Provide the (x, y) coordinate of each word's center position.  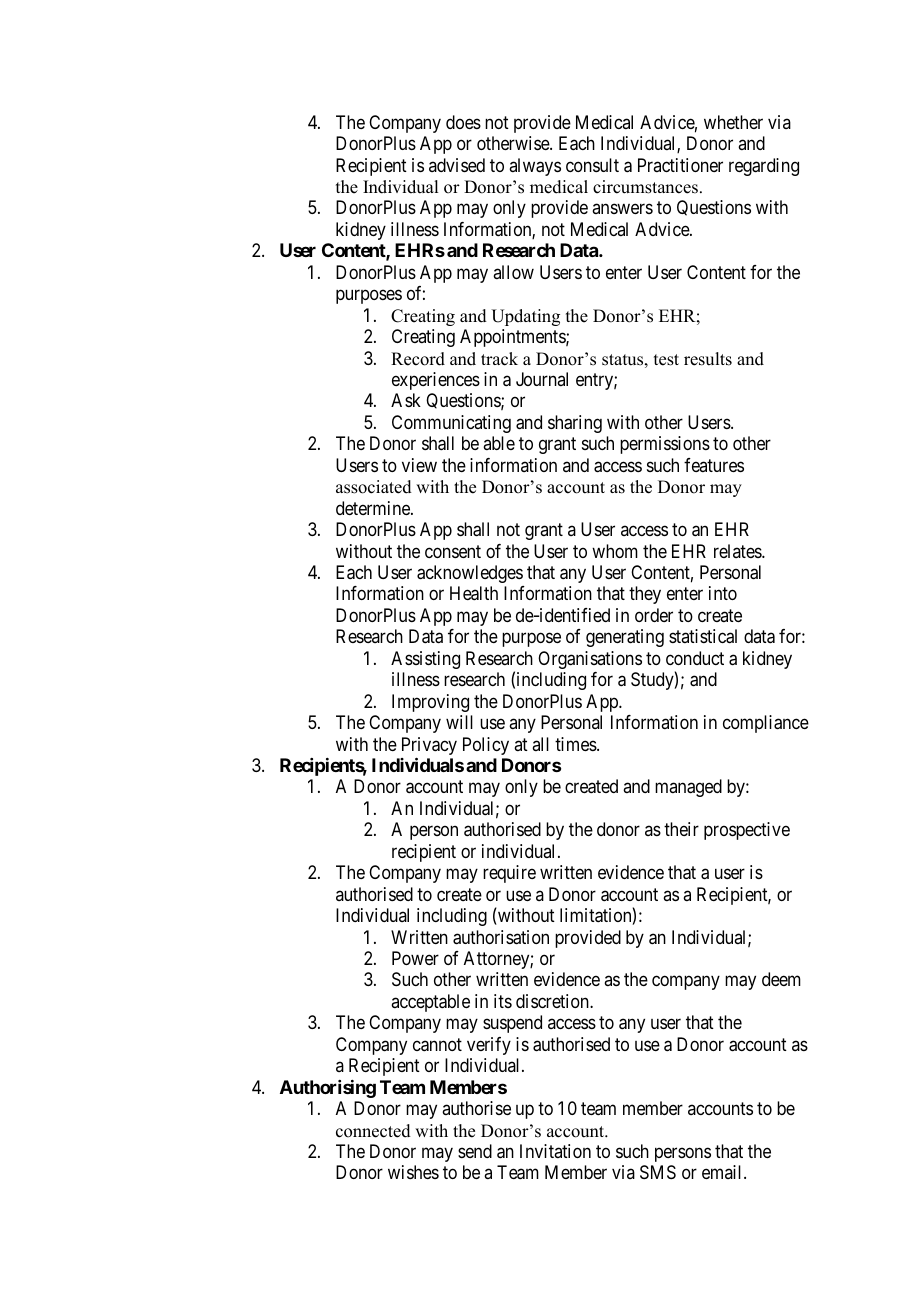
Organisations (590, 660)
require (509, 874)
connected (373, 1131)
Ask (406, 400)
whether (733, 122)
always (535, 167)
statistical (703, 636)
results (708, 359)
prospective (747, 831)
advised (457, 165)
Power (415, 958)
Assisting (425, 660)
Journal (542, 379)
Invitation (555, 1151)
